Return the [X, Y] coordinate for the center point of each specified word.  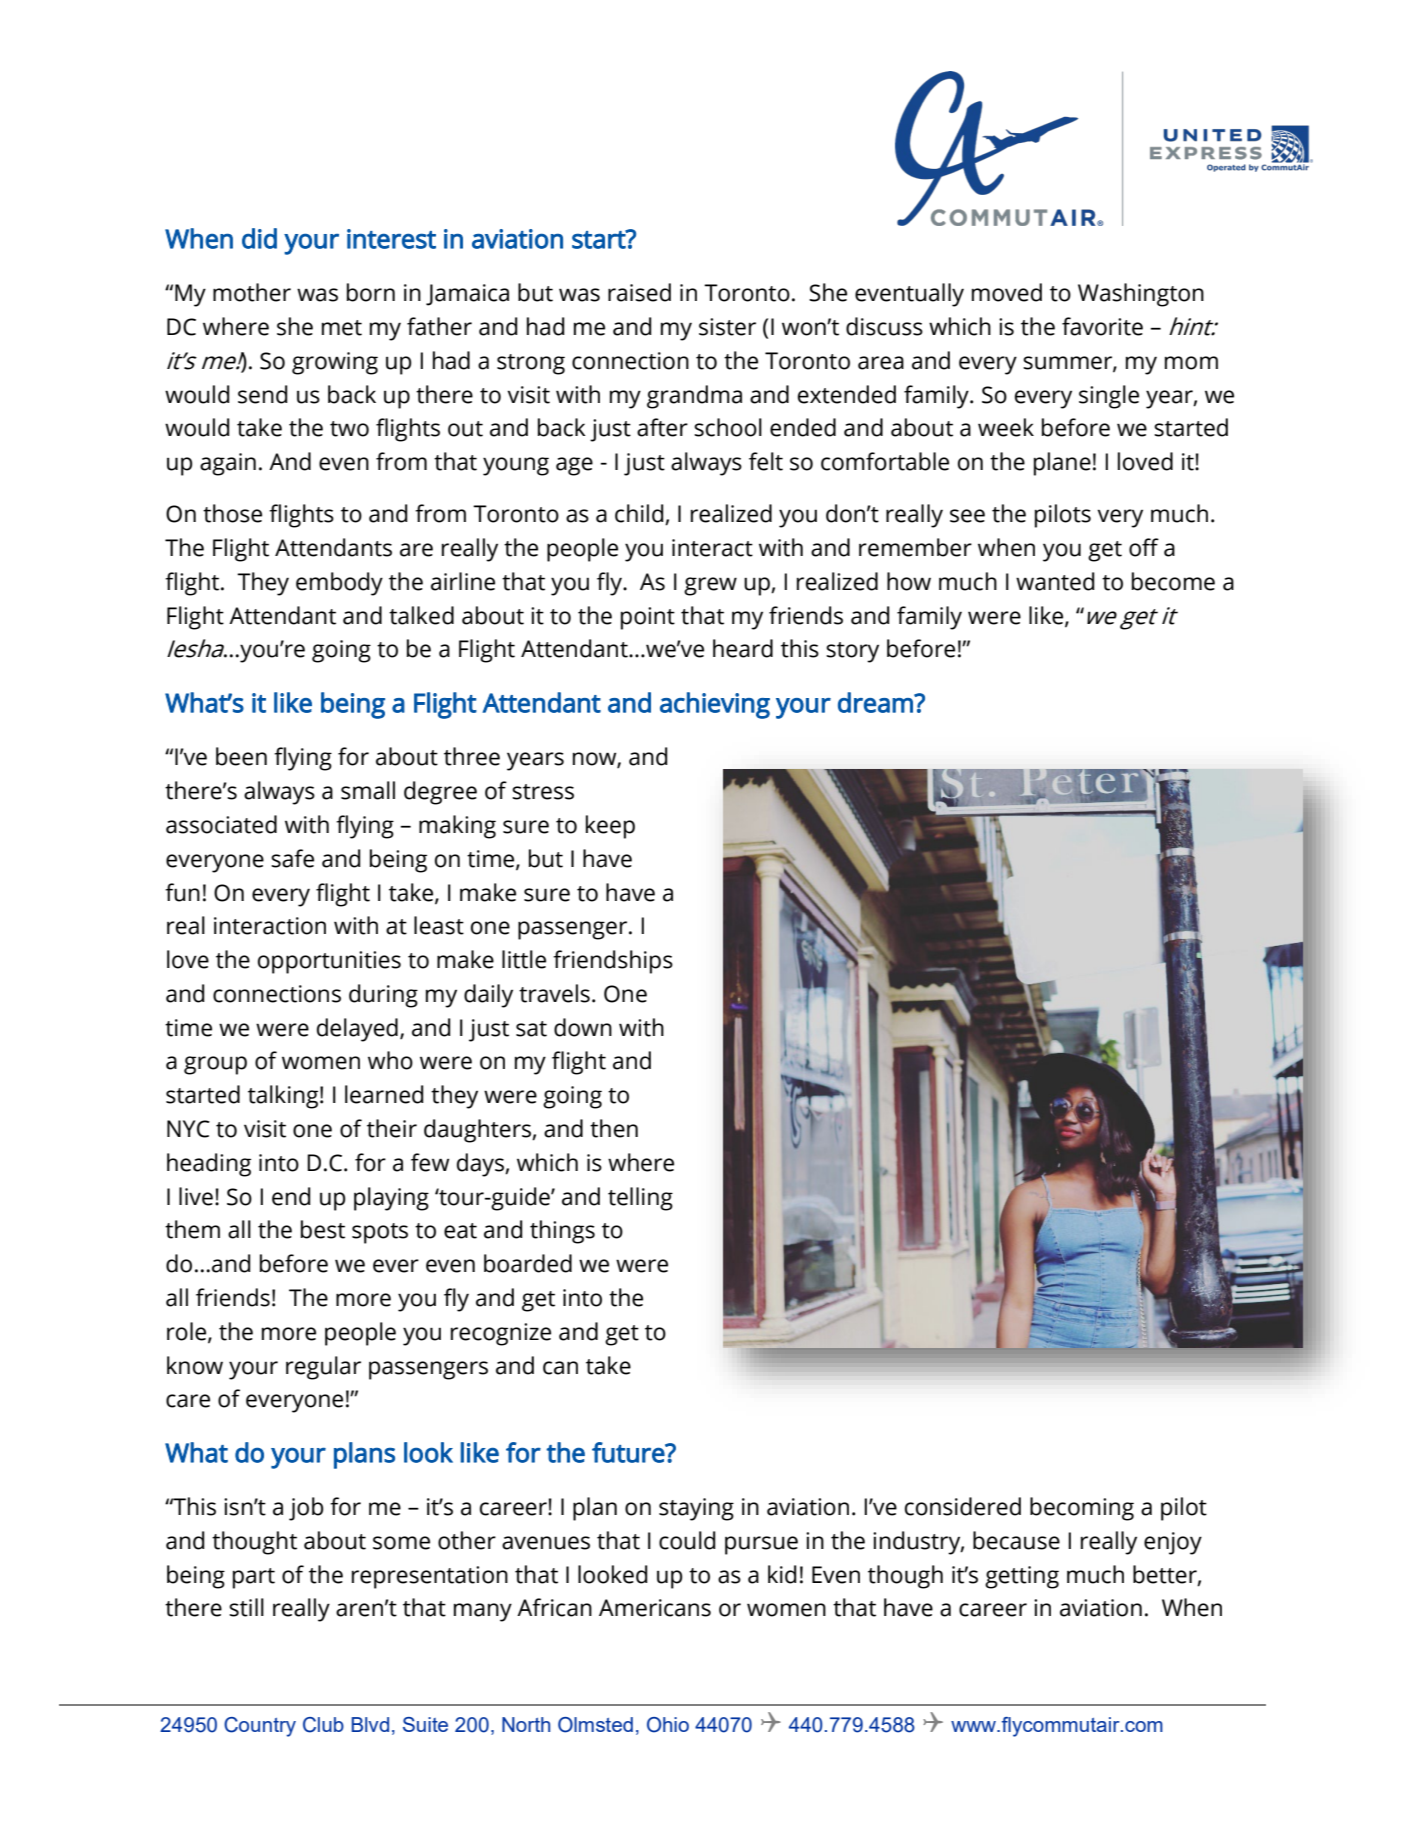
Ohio [668, 1725]
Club [323, 1725]
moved [1007, 292]
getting [1022, 1577]
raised [639, 292]
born [371, 292]
